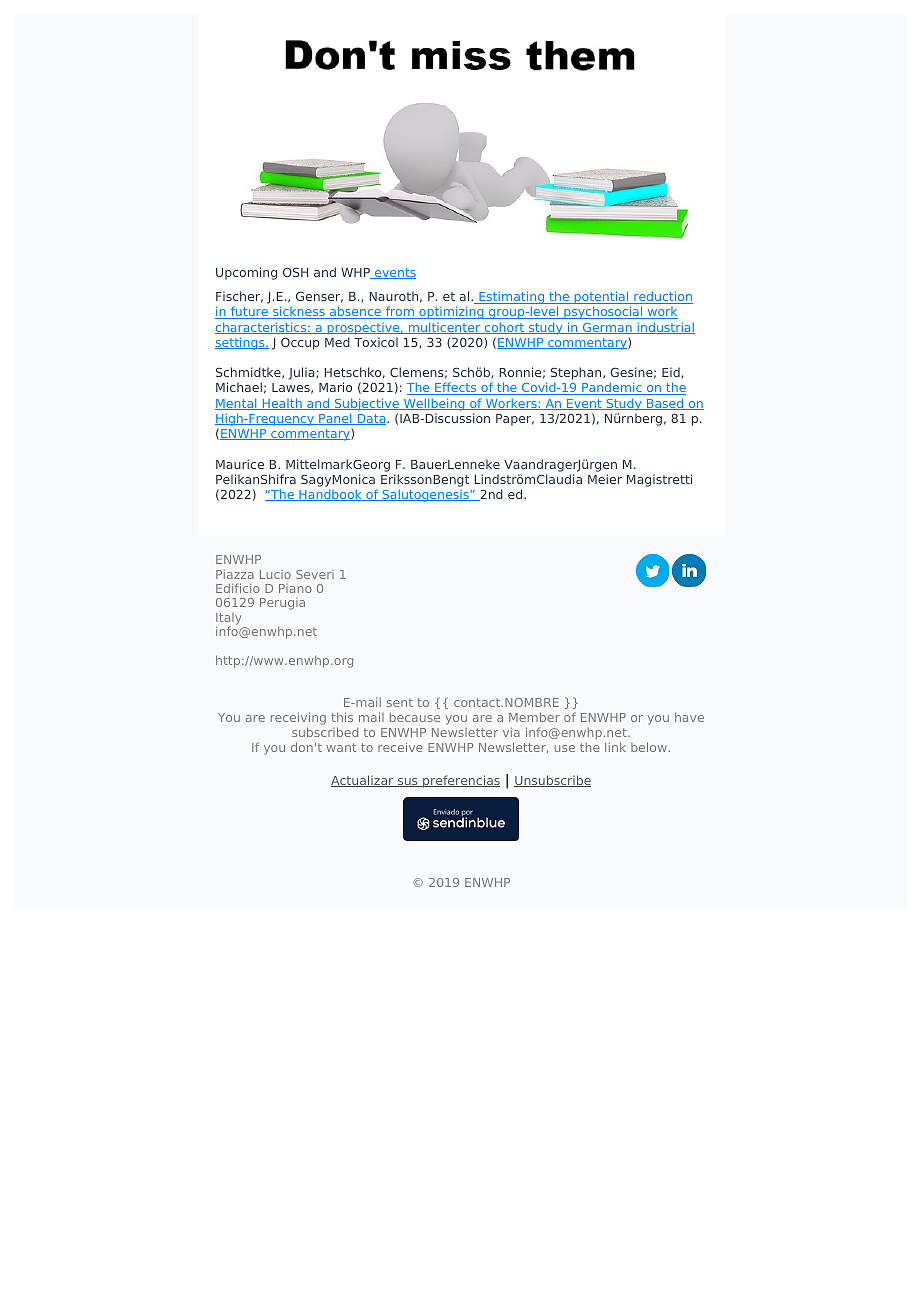 The image size is (924, 1308). Describe the element at coordinates (605, 479) in the screenshot. I see `Meier` at that location.
